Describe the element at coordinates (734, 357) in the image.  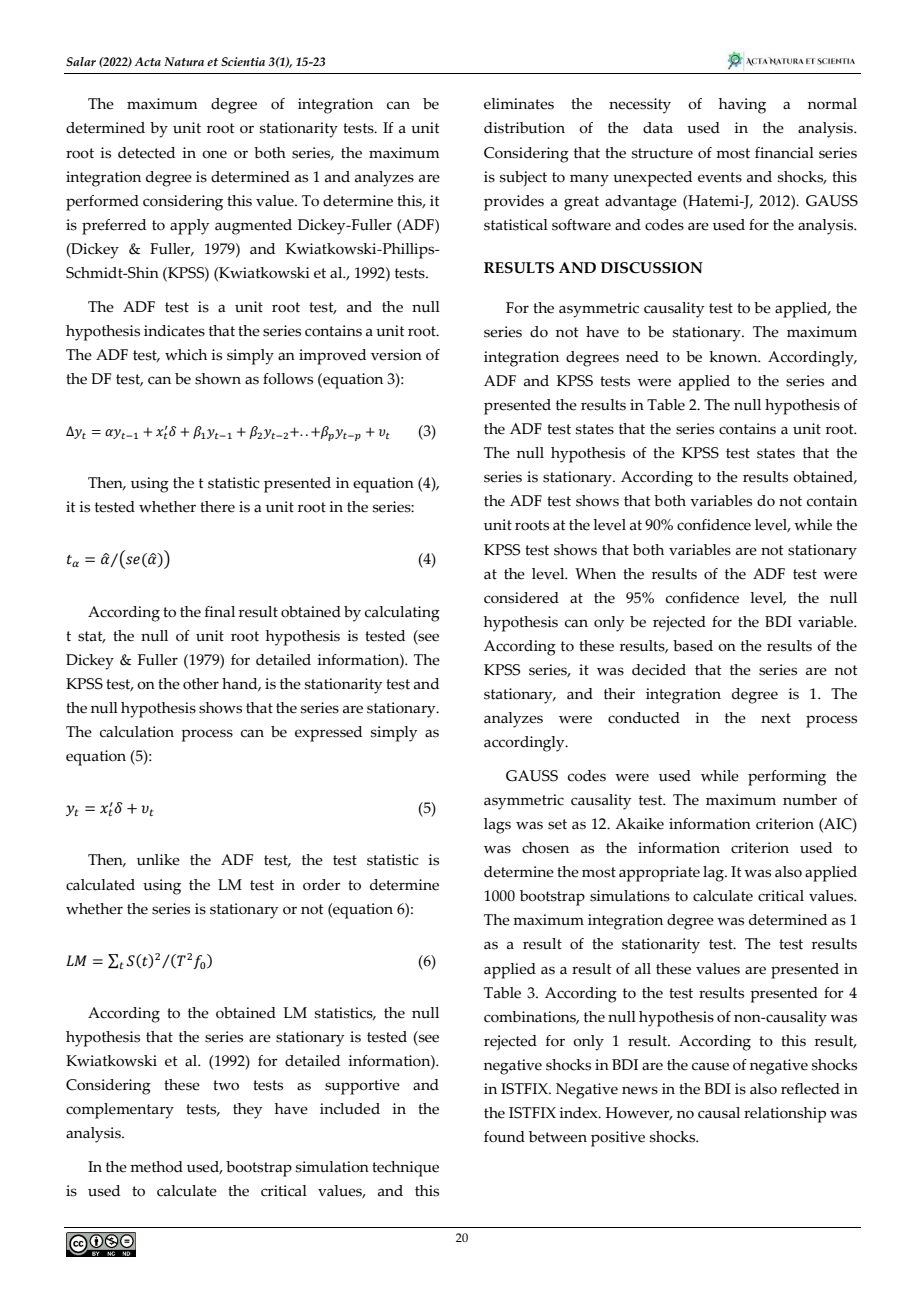
I see `known` at that location.
